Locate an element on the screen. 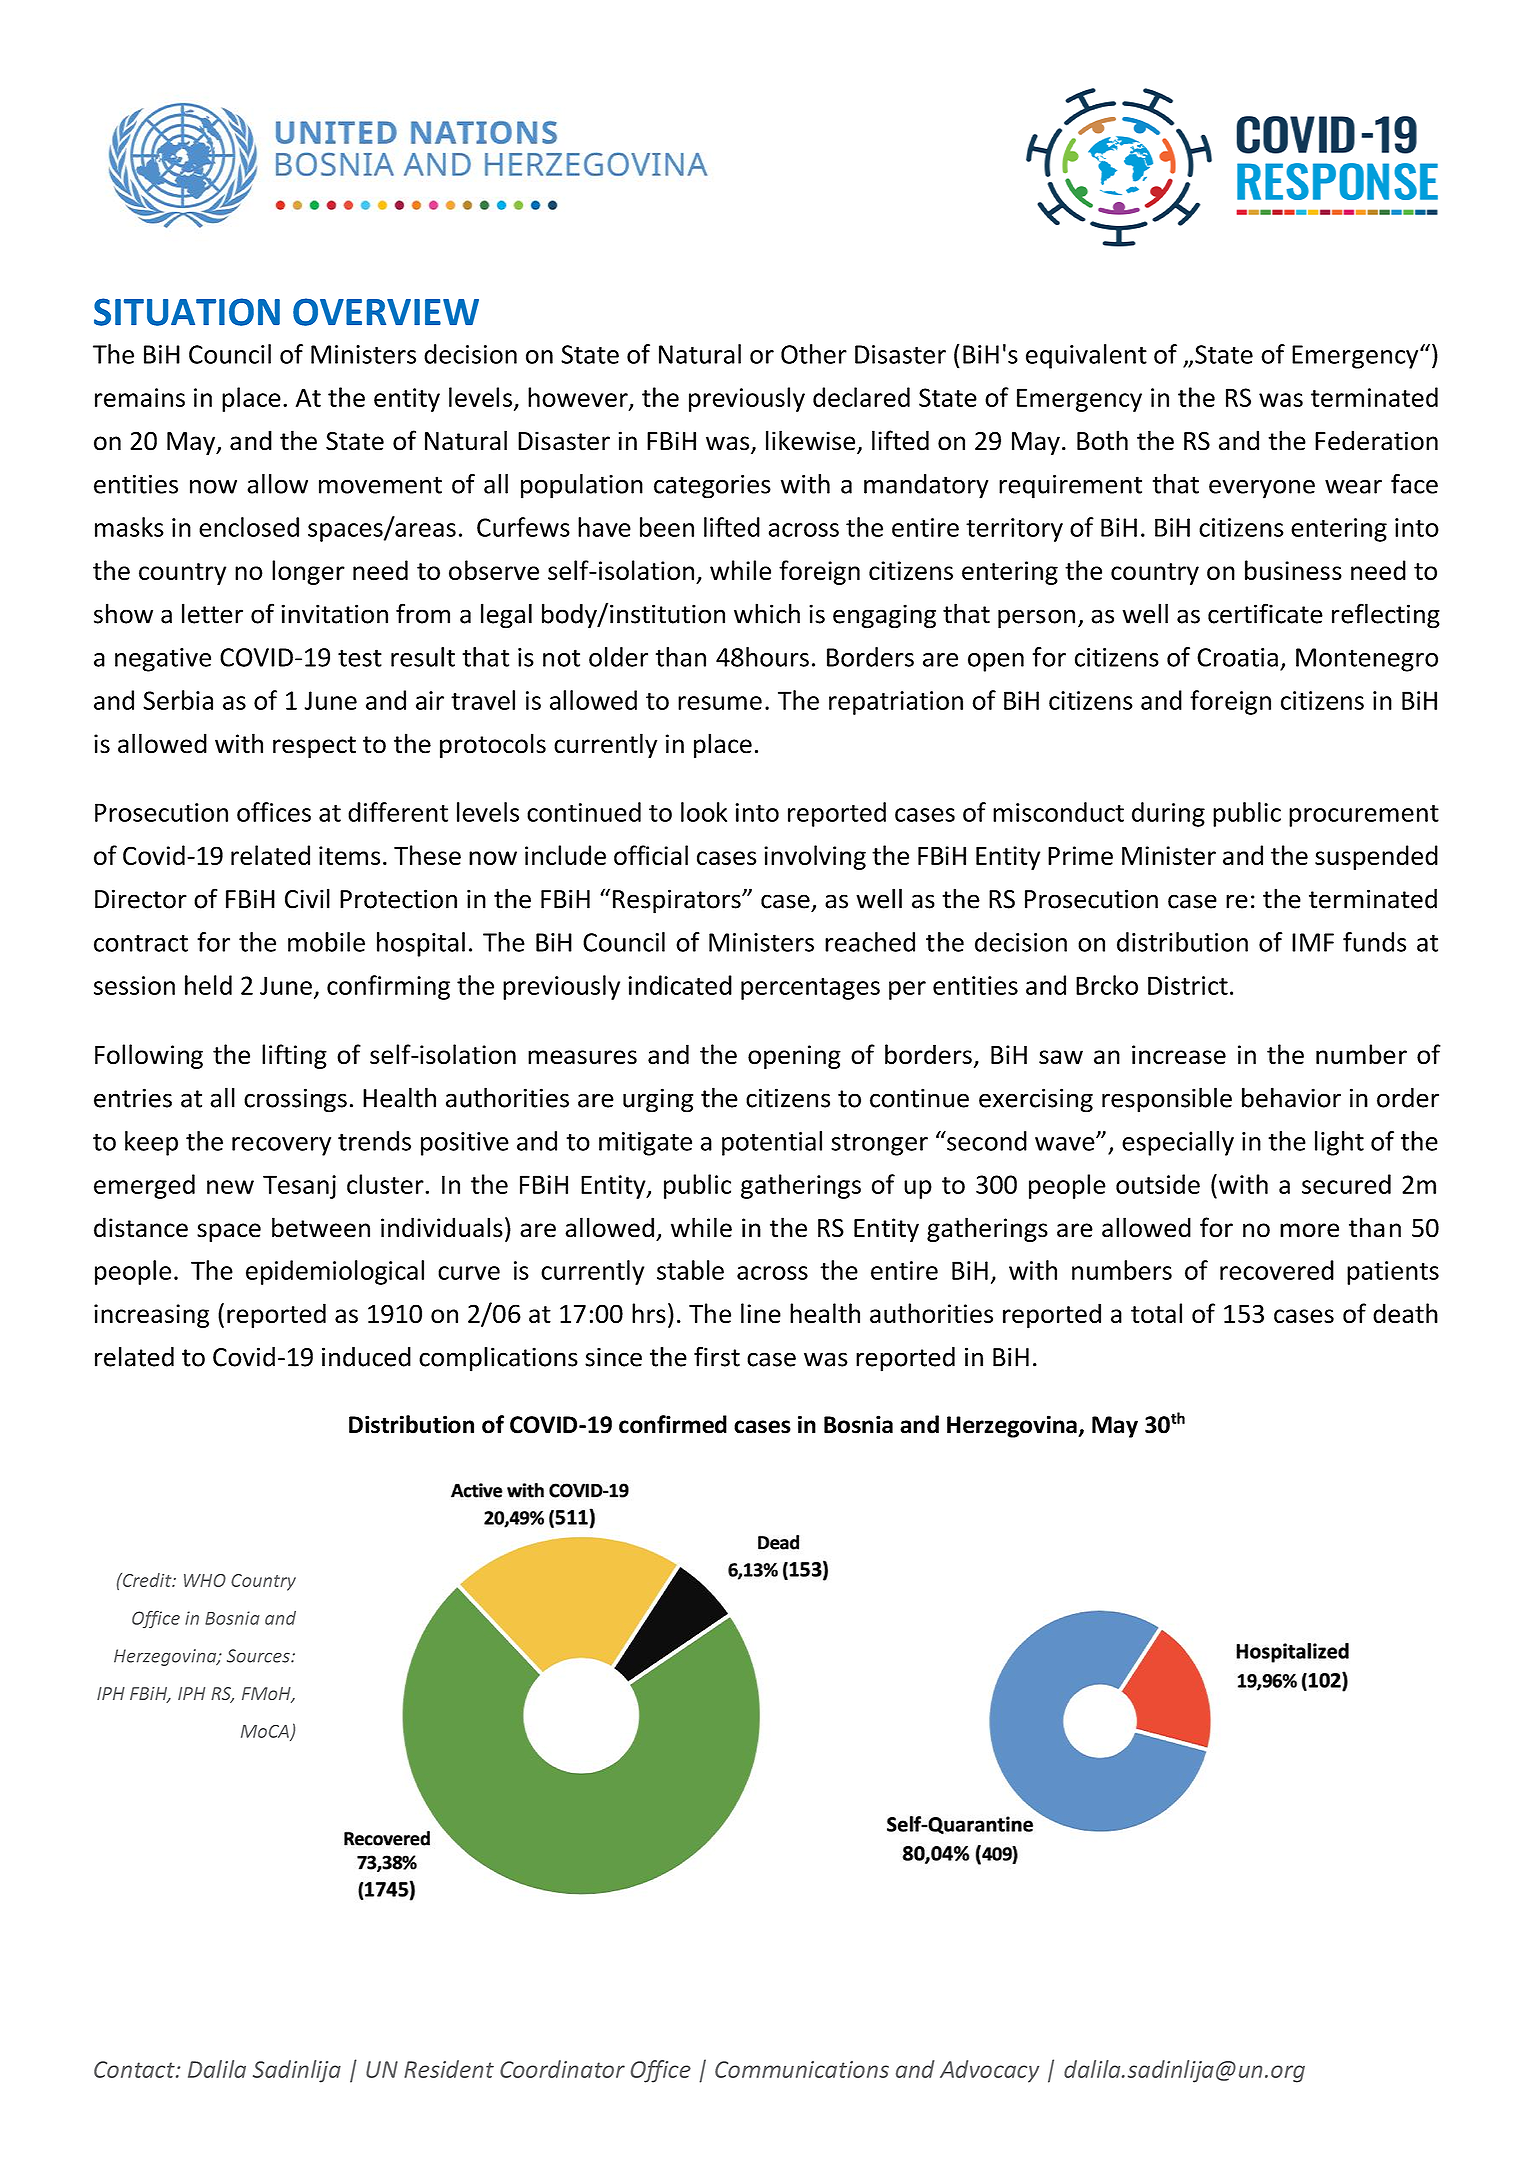 The height and width of the screenshot is (2168, 1532). confirmed is located at coordinates (673, 1424).
